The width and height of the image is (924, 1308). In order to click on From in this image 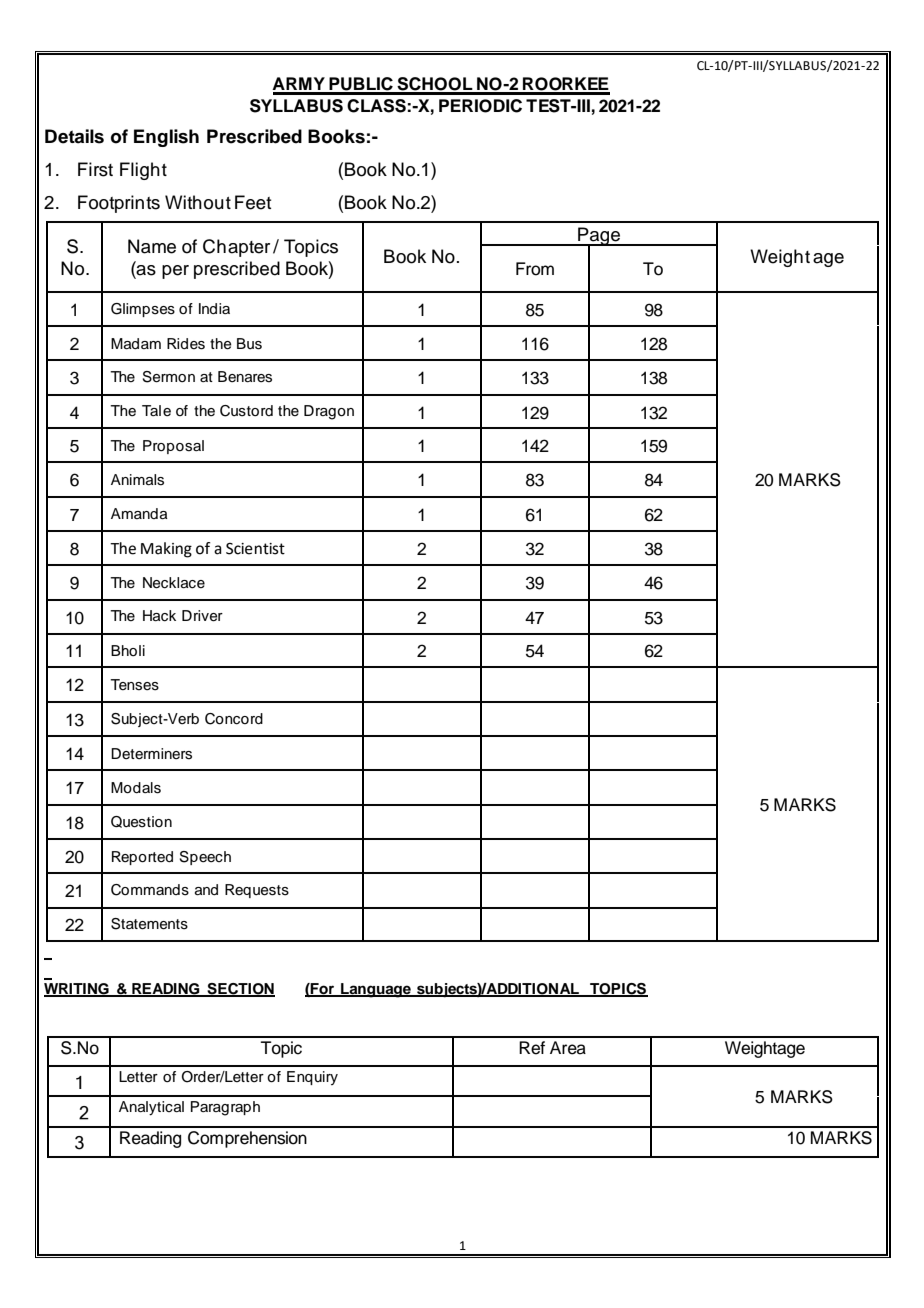, I will do `click(535, 269)`.
